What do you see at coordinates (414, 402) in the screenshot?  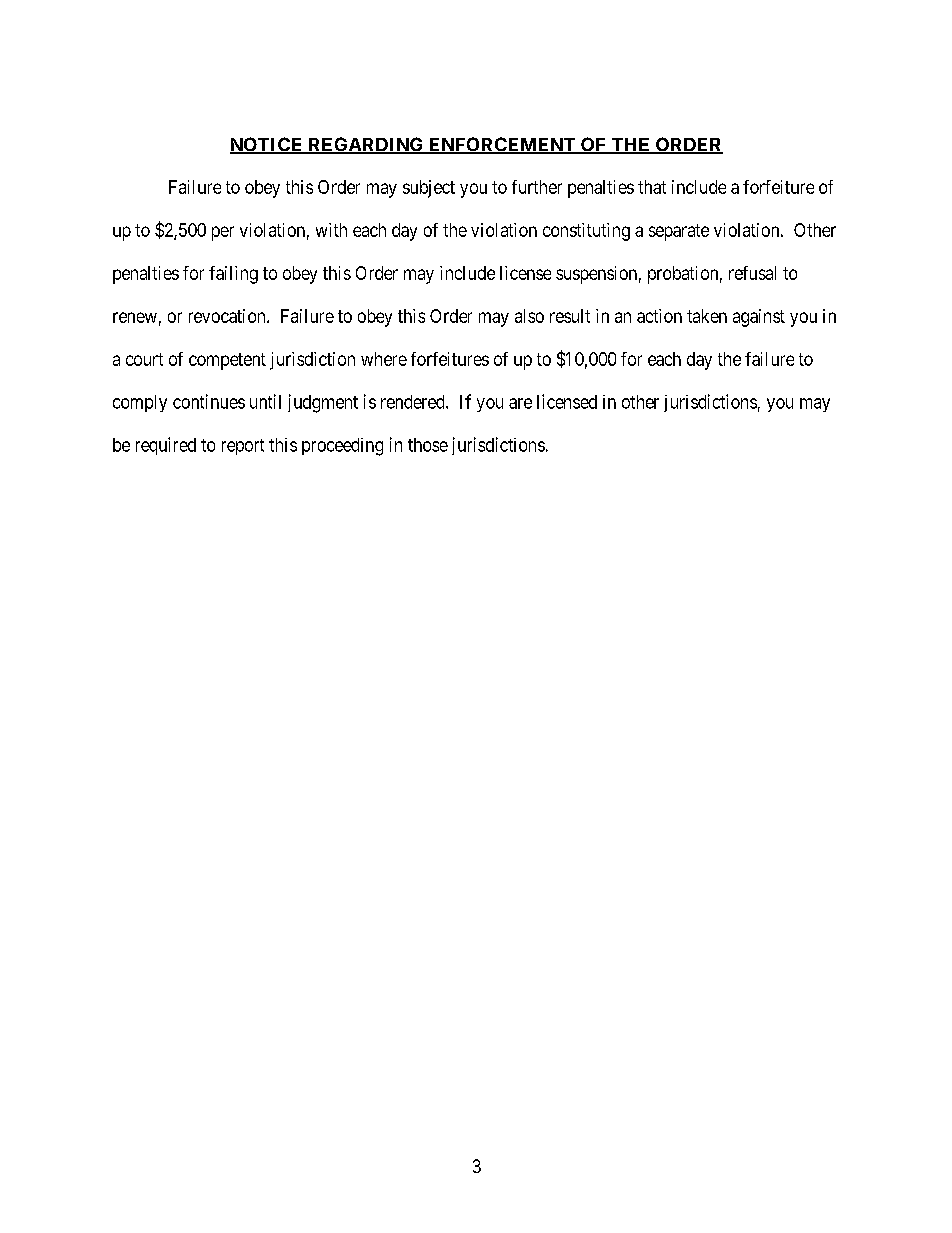 I see `rendered` at bounding box center [414, 402].
